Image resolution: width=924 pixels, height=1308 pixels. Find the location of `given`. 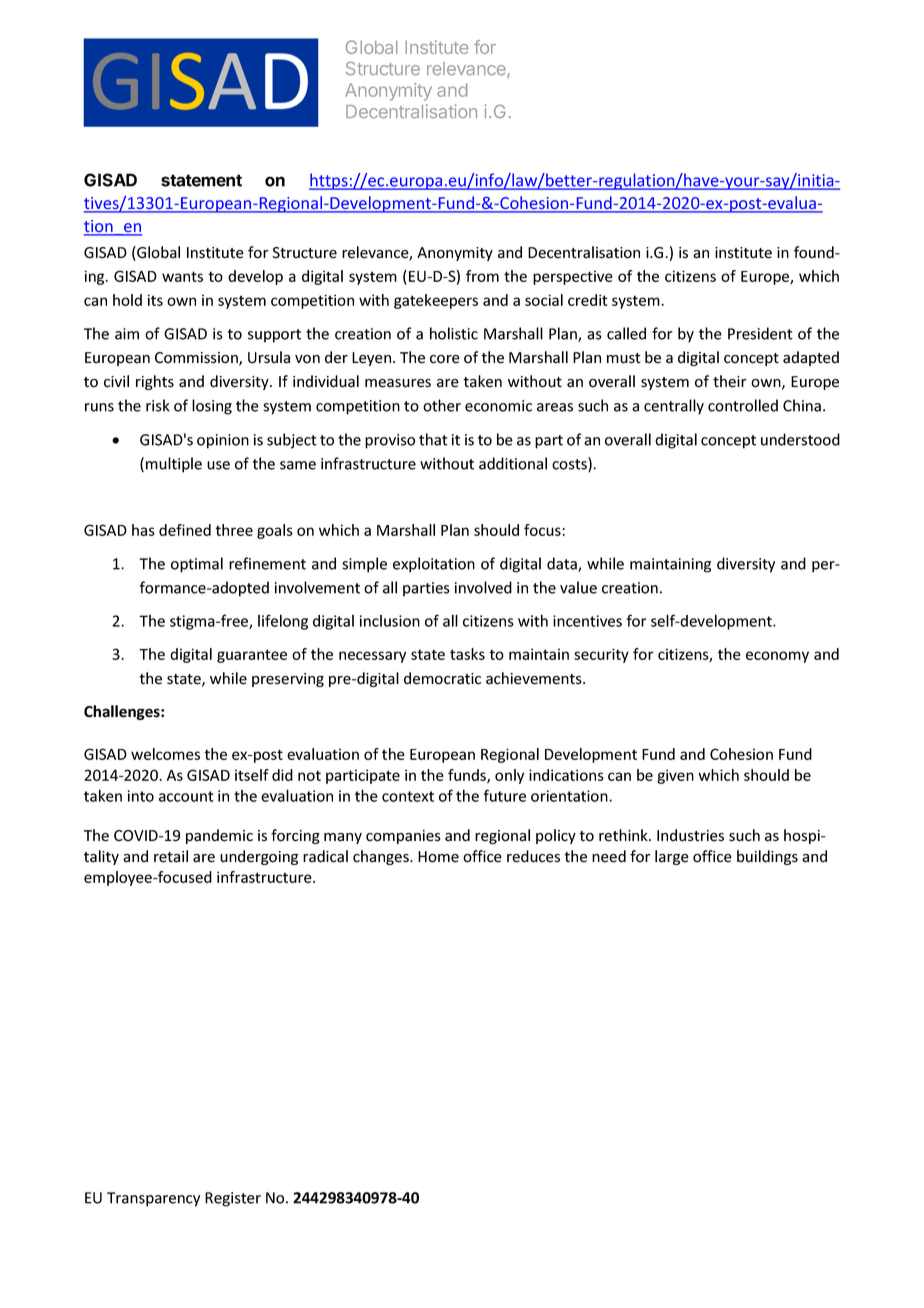

given is located at coordinates (675, 776).
